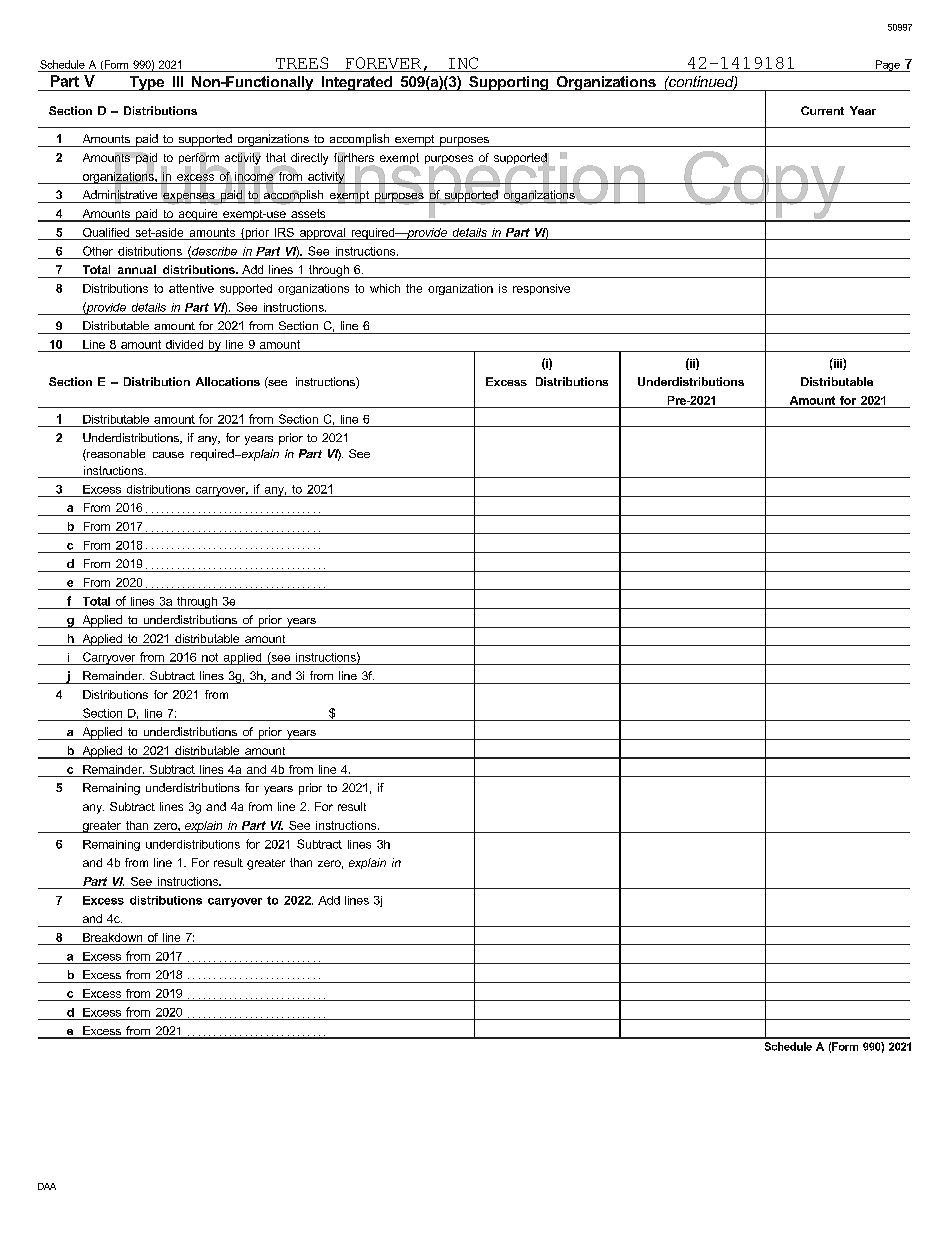 The image size is (952, 1233). I want to click on Type, so click(146, 83).
